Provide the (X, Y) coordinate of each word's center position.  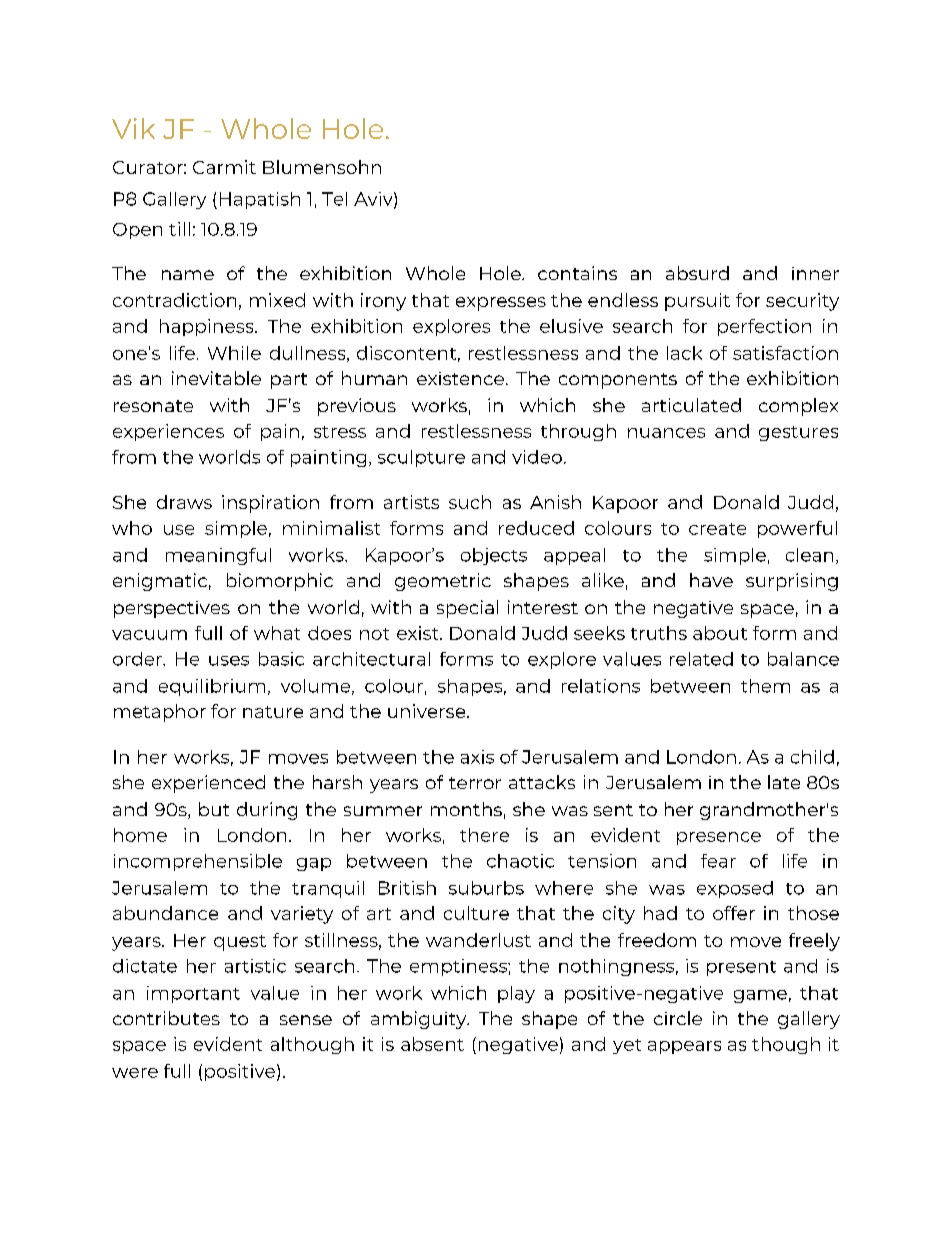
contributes (166, 1018)
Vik (133, 128)
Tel (334, 199)
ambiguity (420, 1020)
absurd (697, 273)
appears (684, 1047)
